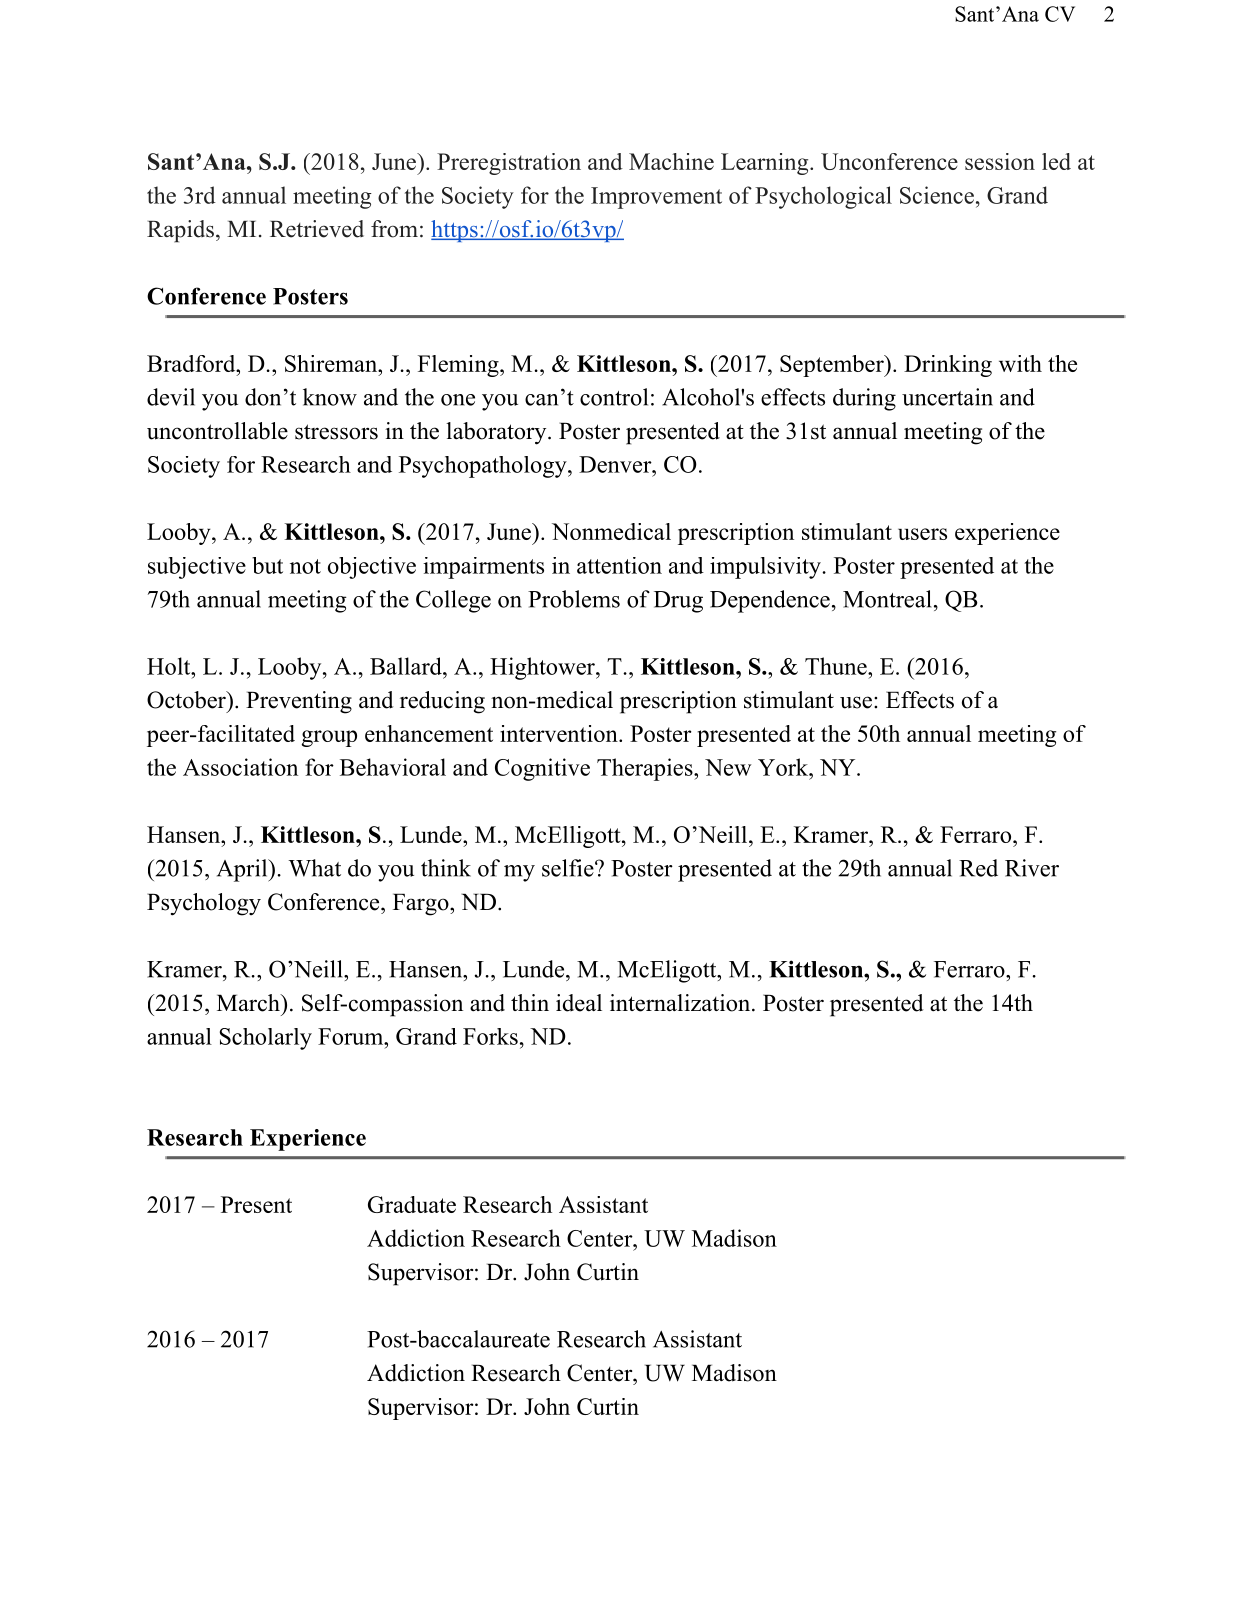 This page has width=1248, height=1615. What do you see at coordinates (412, 1204) in the page?
I see `Graduate` at bounding box center [412, 1204].
